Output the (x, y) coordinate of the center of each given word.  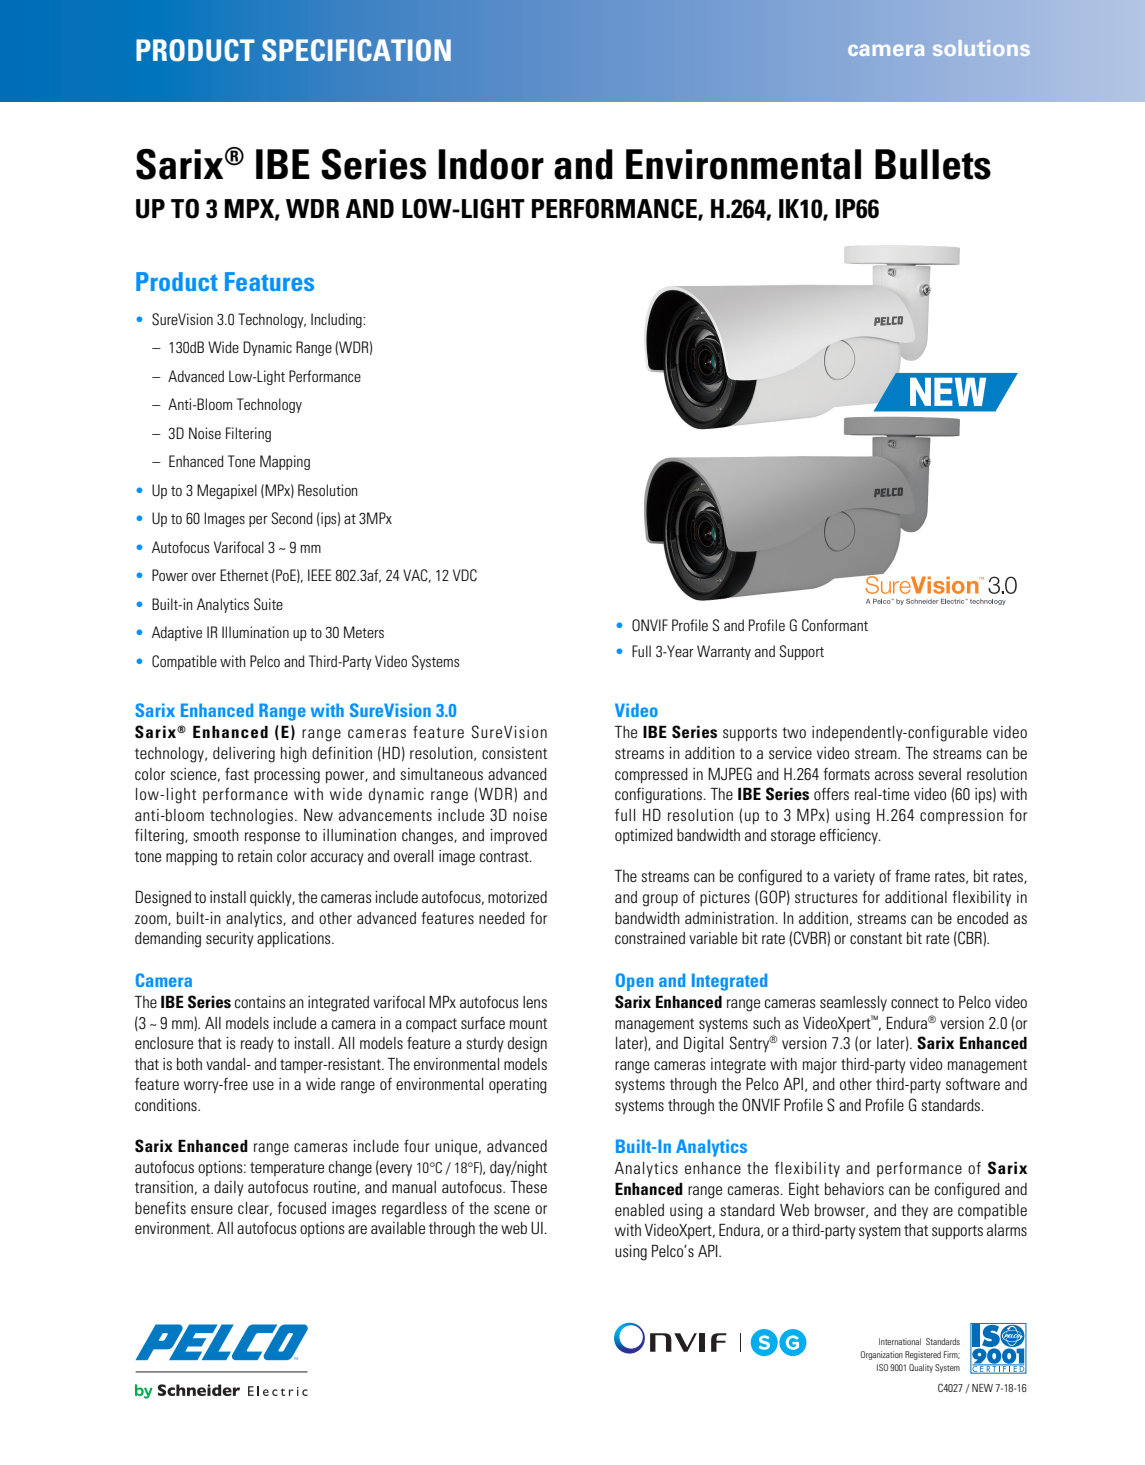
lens (535, 1002)
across (894, 775)
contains (260, 1002)
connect (915, 1002)
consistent (514, 753)
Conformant (835, 625)
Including (337, 320)
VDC (465, 575)
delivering (244, 755)
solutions (981, 48)
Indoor (491, 164)
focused (301, 1208)
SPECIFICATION (356, 50)
